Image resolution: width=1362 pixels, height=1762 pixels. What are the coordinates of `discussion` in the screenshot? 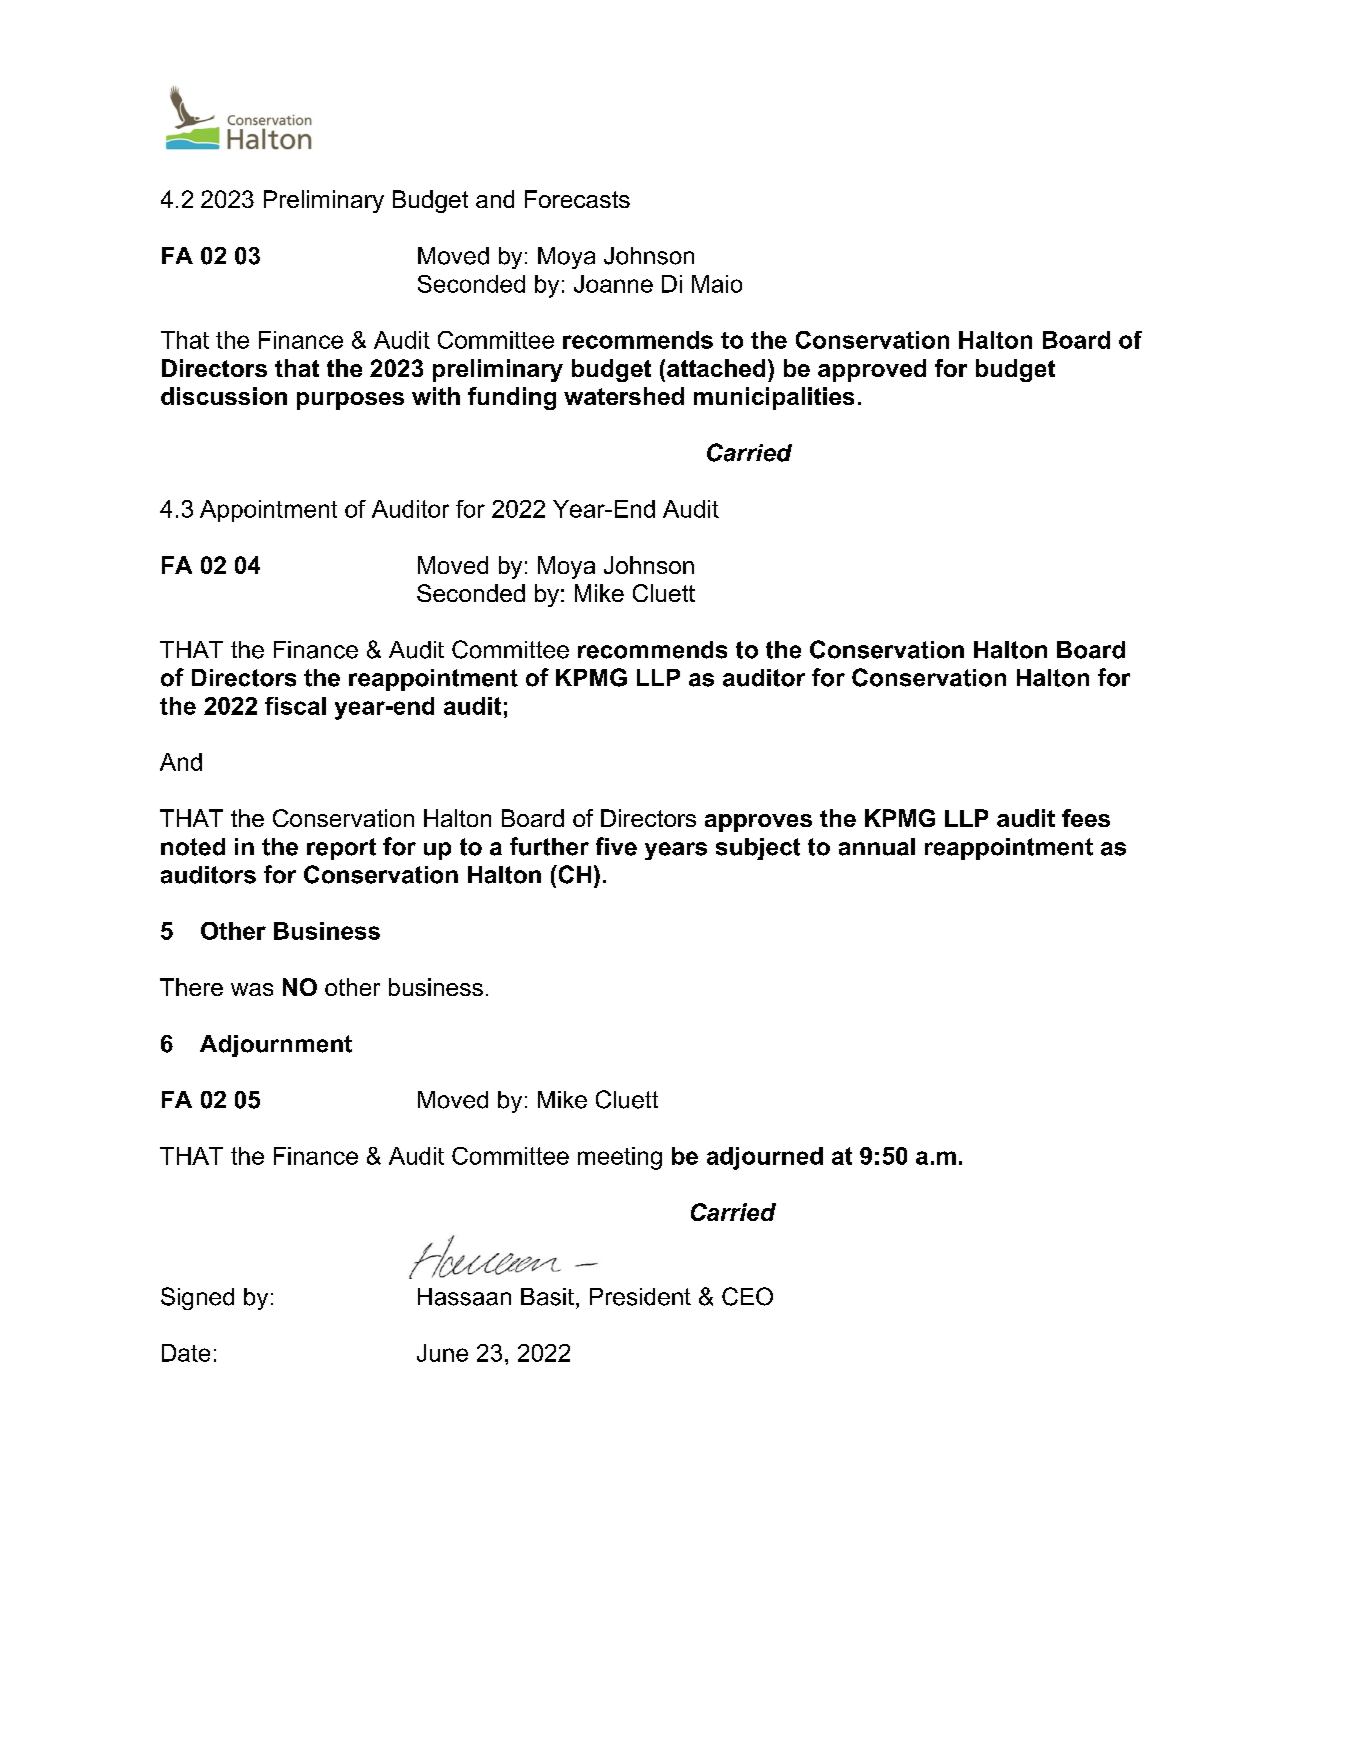 It's located at (224, 396).
